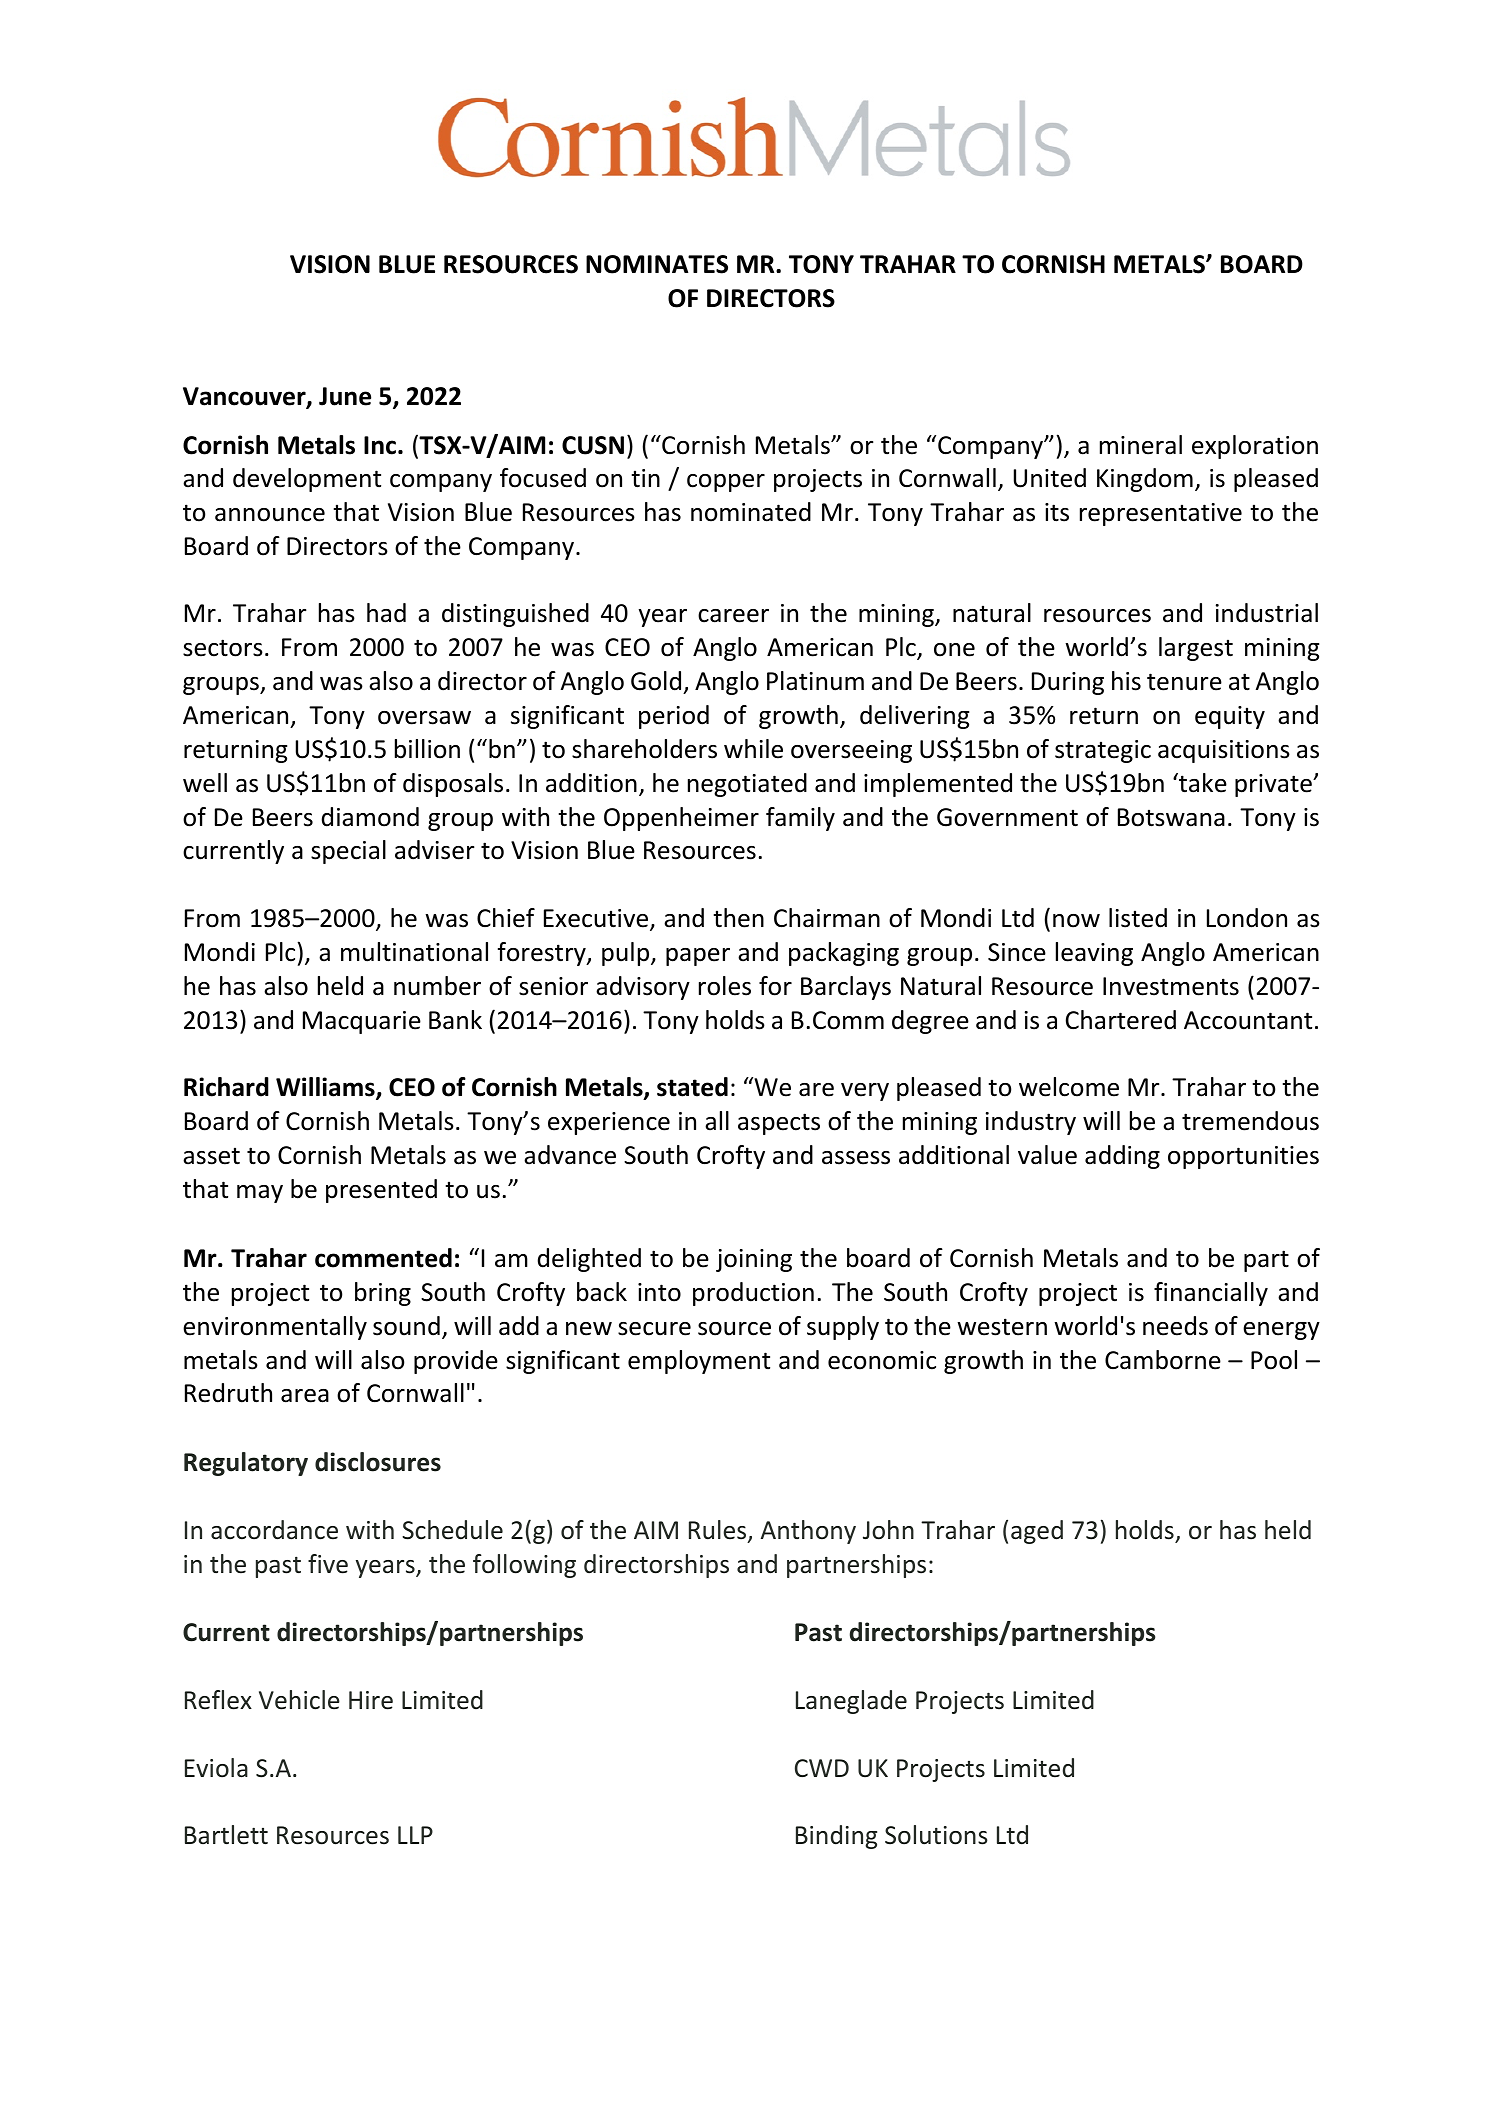  Describe the element at coordinates (815, 681) in the screenshot. I see `Platinum` at that location.
